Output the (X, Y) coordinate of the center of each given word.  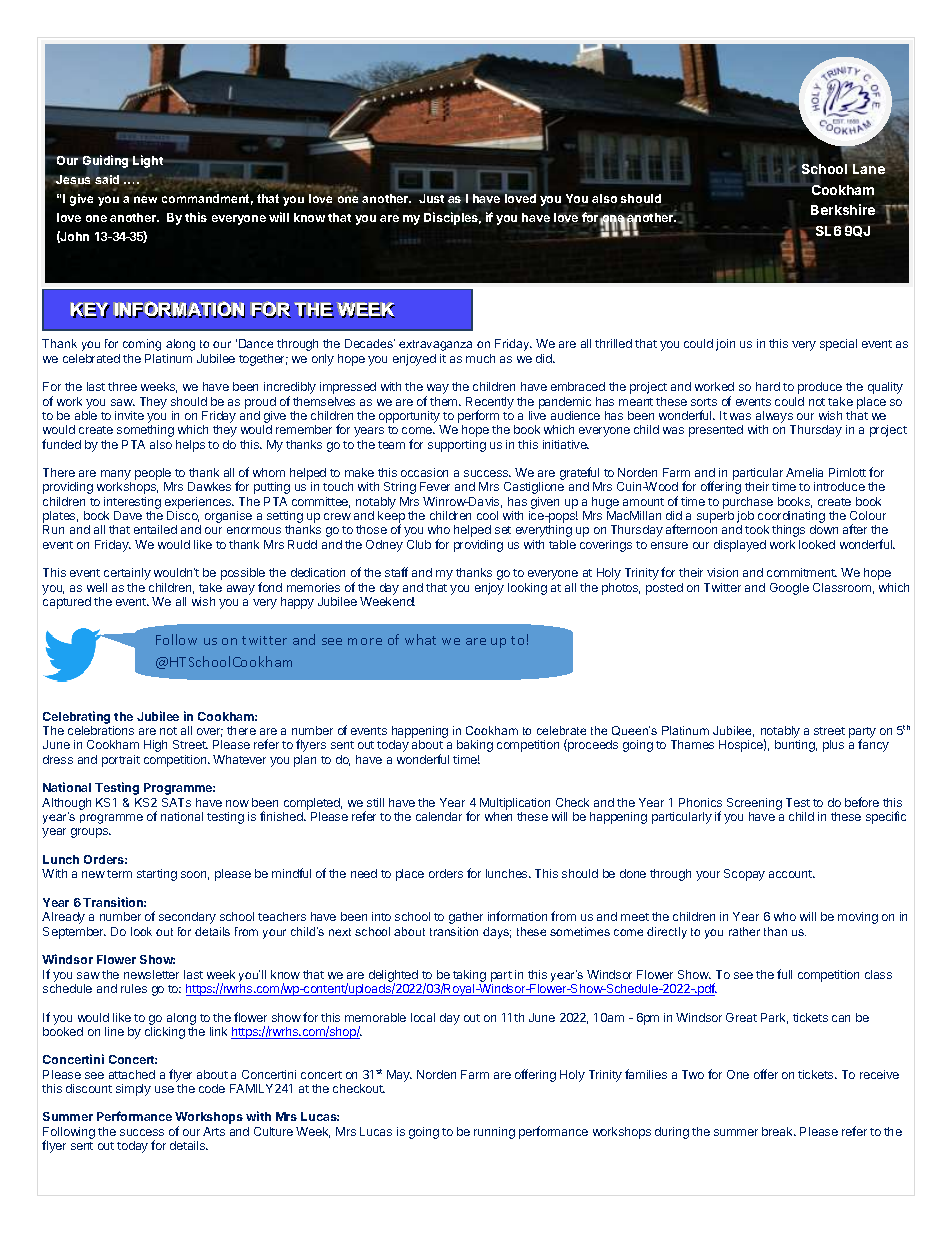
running (494, 1133)
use (164, 1089)
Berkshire (843, 209)
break (778, 1131)
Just (431, 198)
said (107, 179)
